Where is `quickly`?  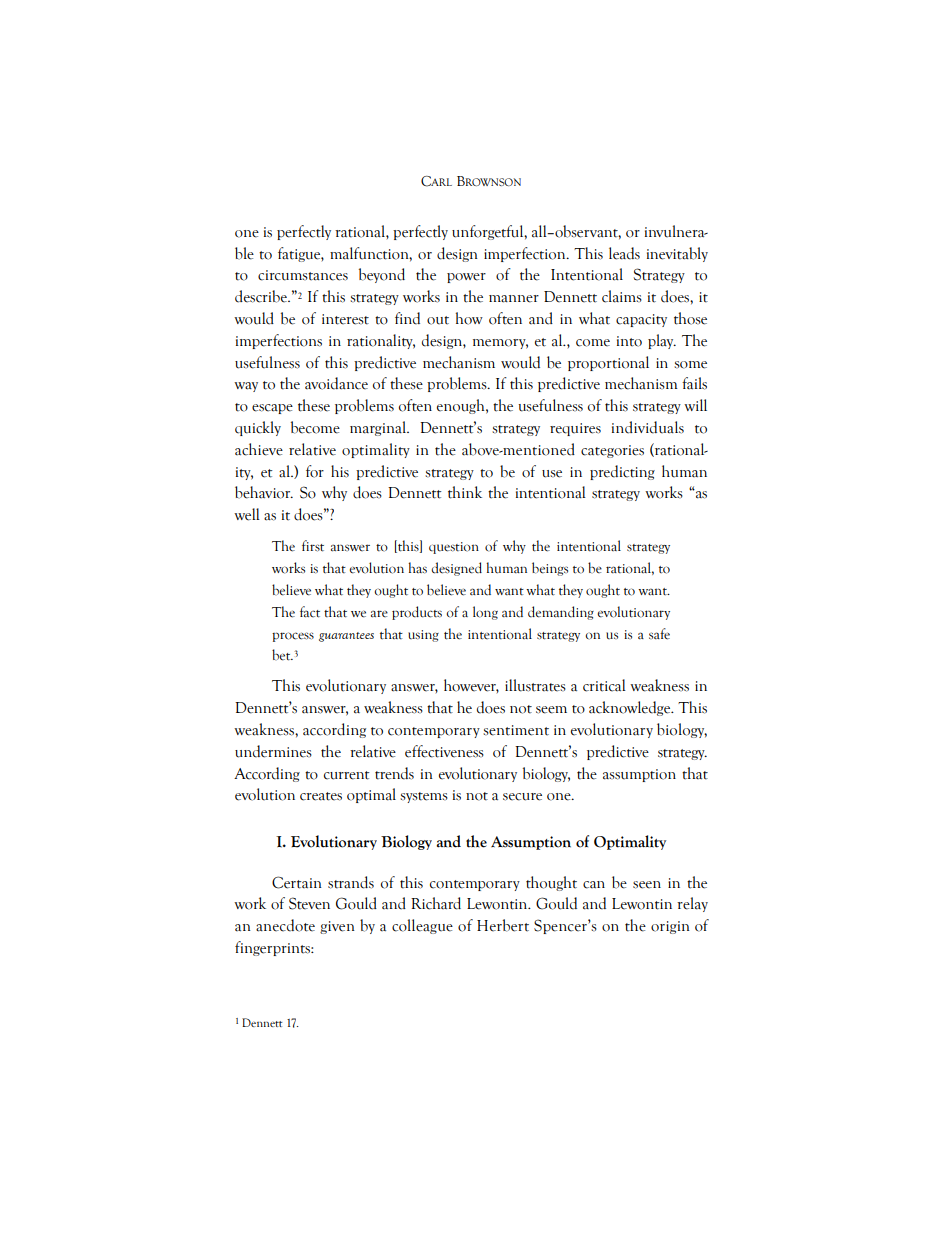
quickly is located at coordinates (258, 428).
